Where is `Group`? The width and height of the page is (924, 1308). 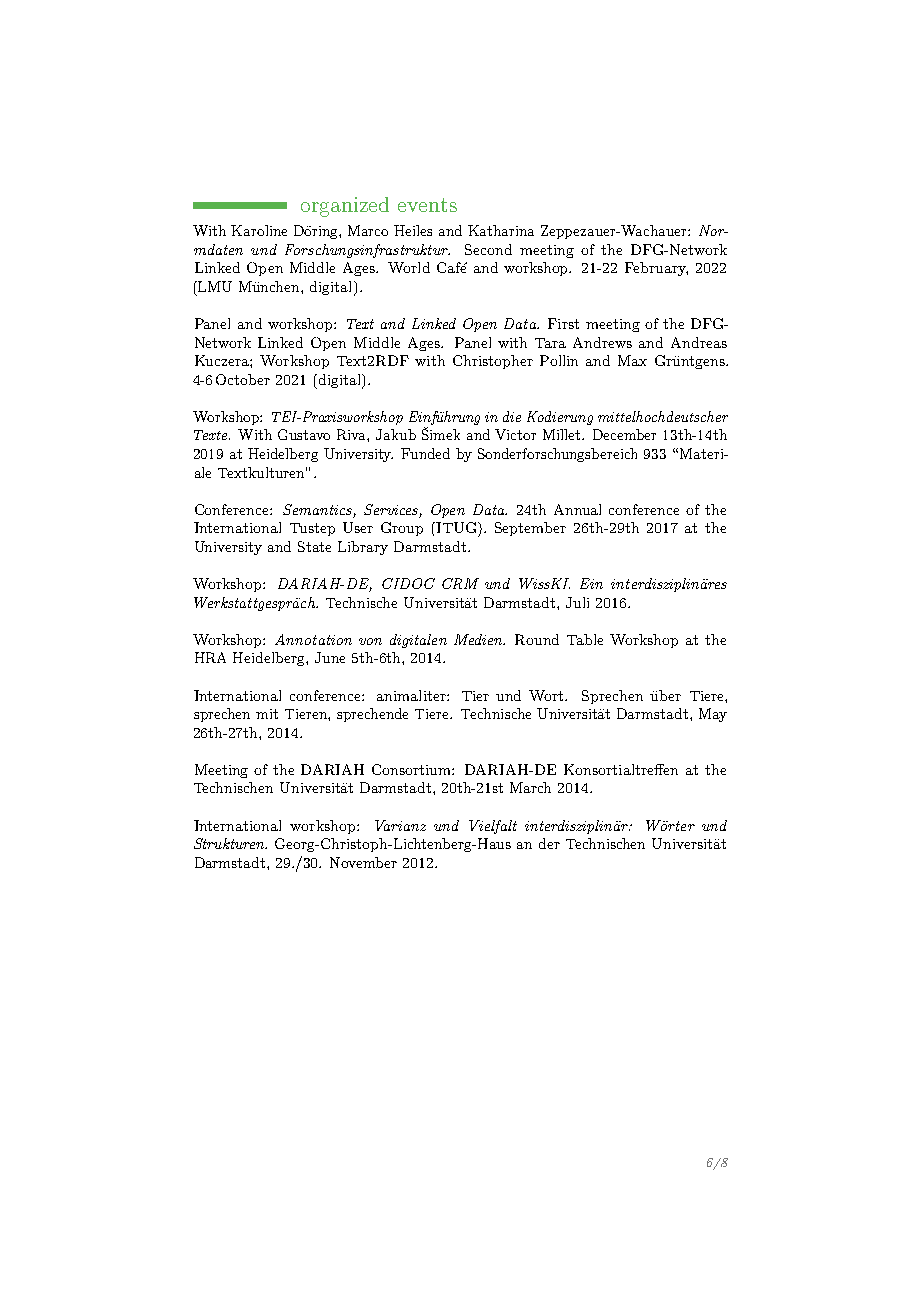 Group is located at coordinates (402, 529).
